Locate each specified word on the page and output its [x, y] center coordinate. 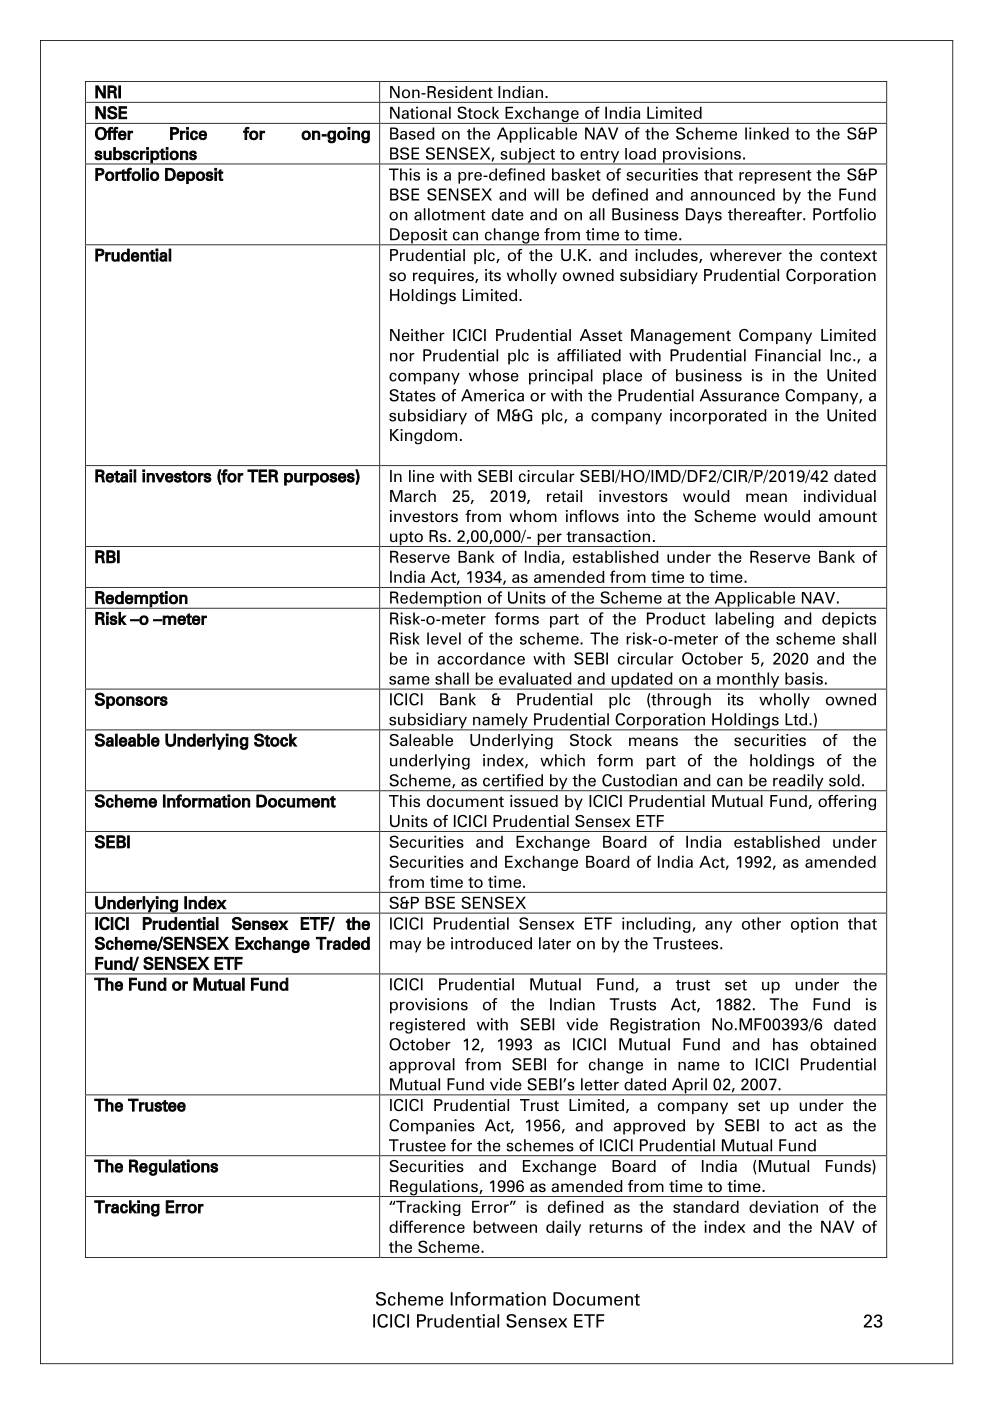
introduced [491, 943]
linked [767, 133]
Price [188, 133]
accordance [481, 658]
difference [427, 1226]
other [761, 923]
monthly [748, 681]
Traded [343, 943]
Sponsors [131, 700]
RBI [107, 557]
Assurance [739, 395]
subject [527, 156]
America [492, 395]
